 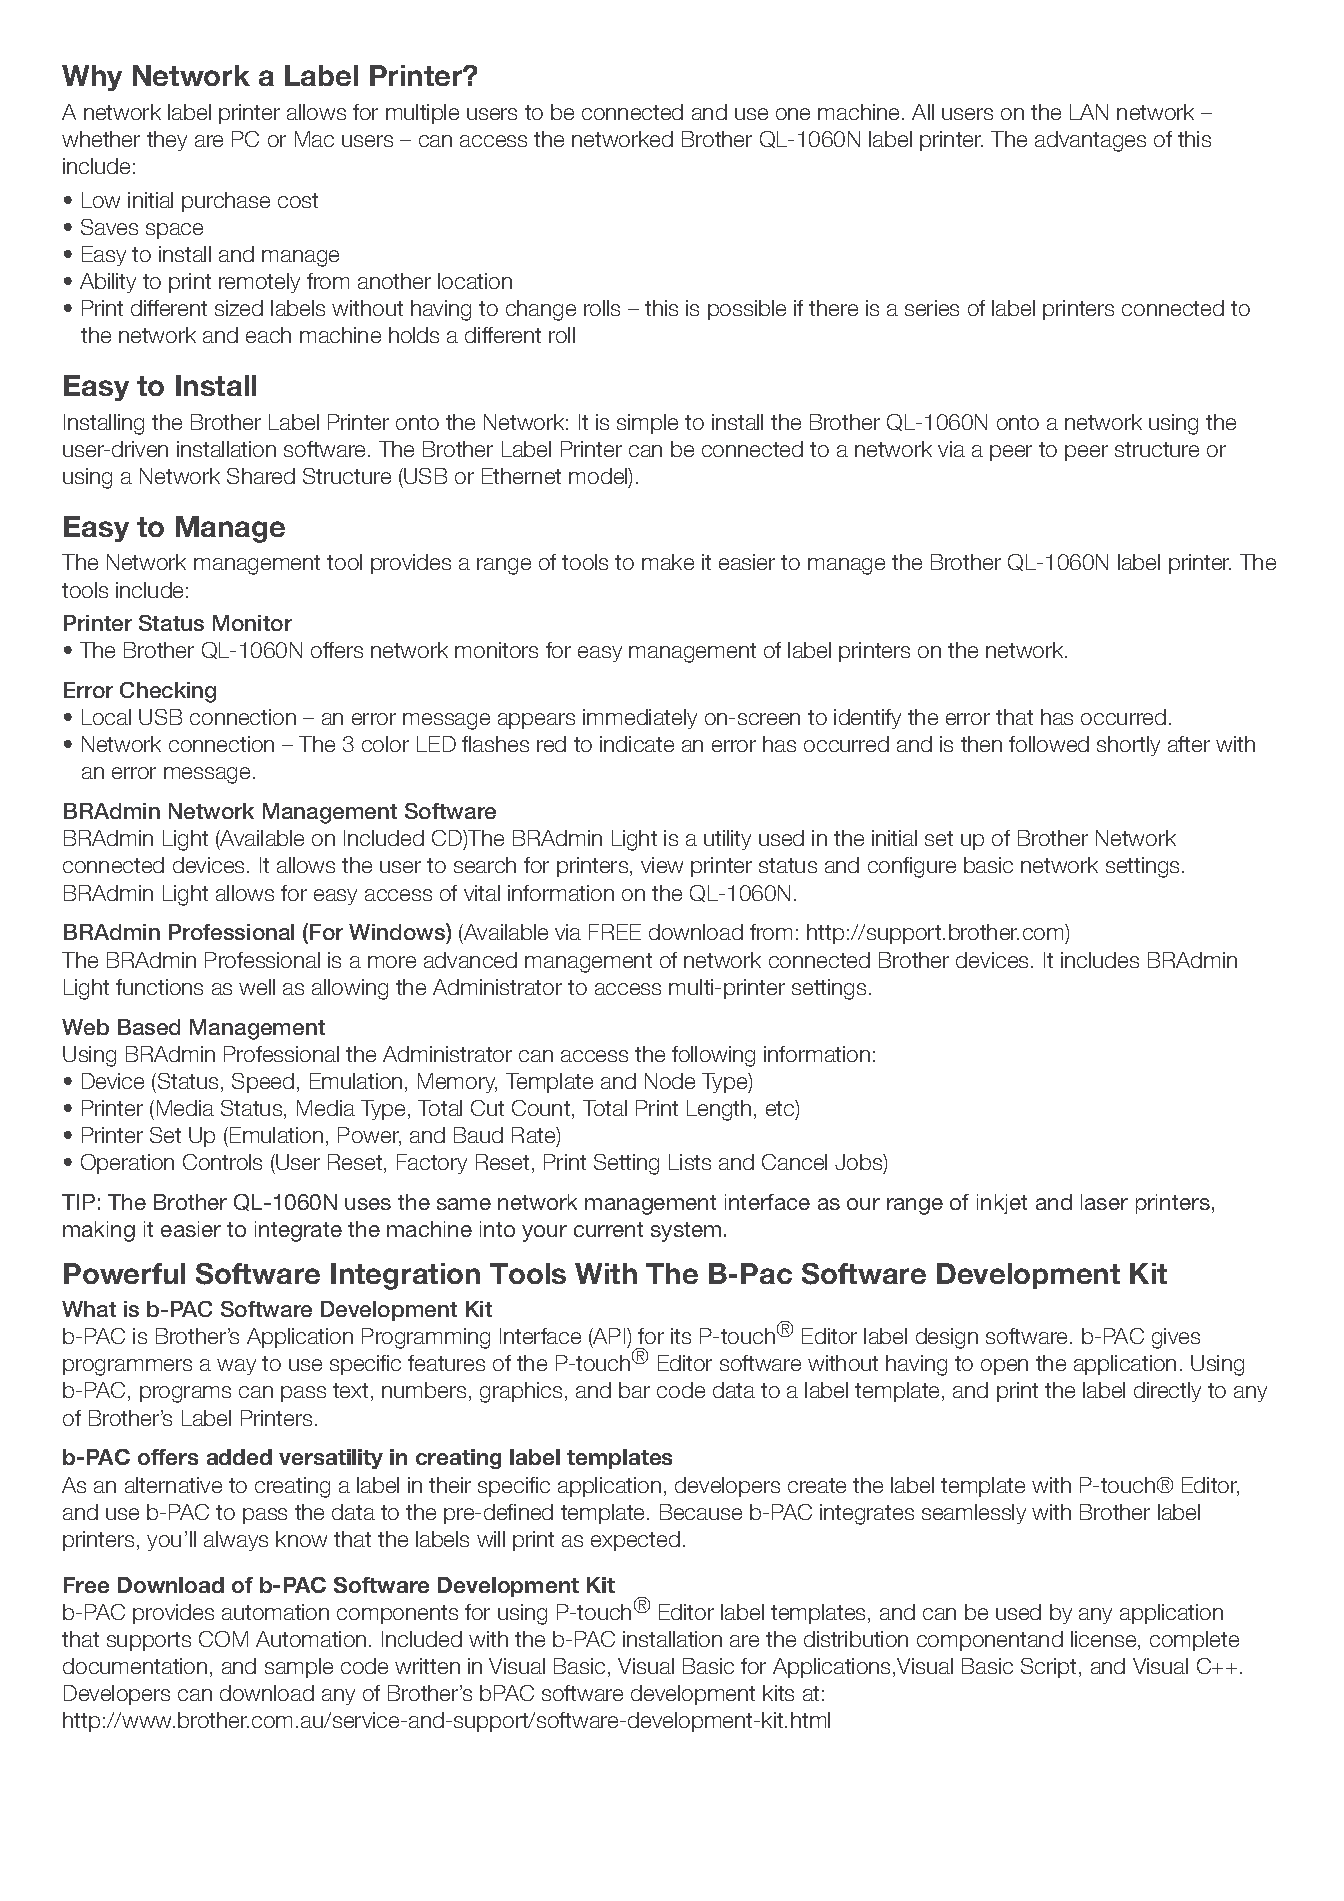 I want to click on sample, so click(x=299, y=1668).
